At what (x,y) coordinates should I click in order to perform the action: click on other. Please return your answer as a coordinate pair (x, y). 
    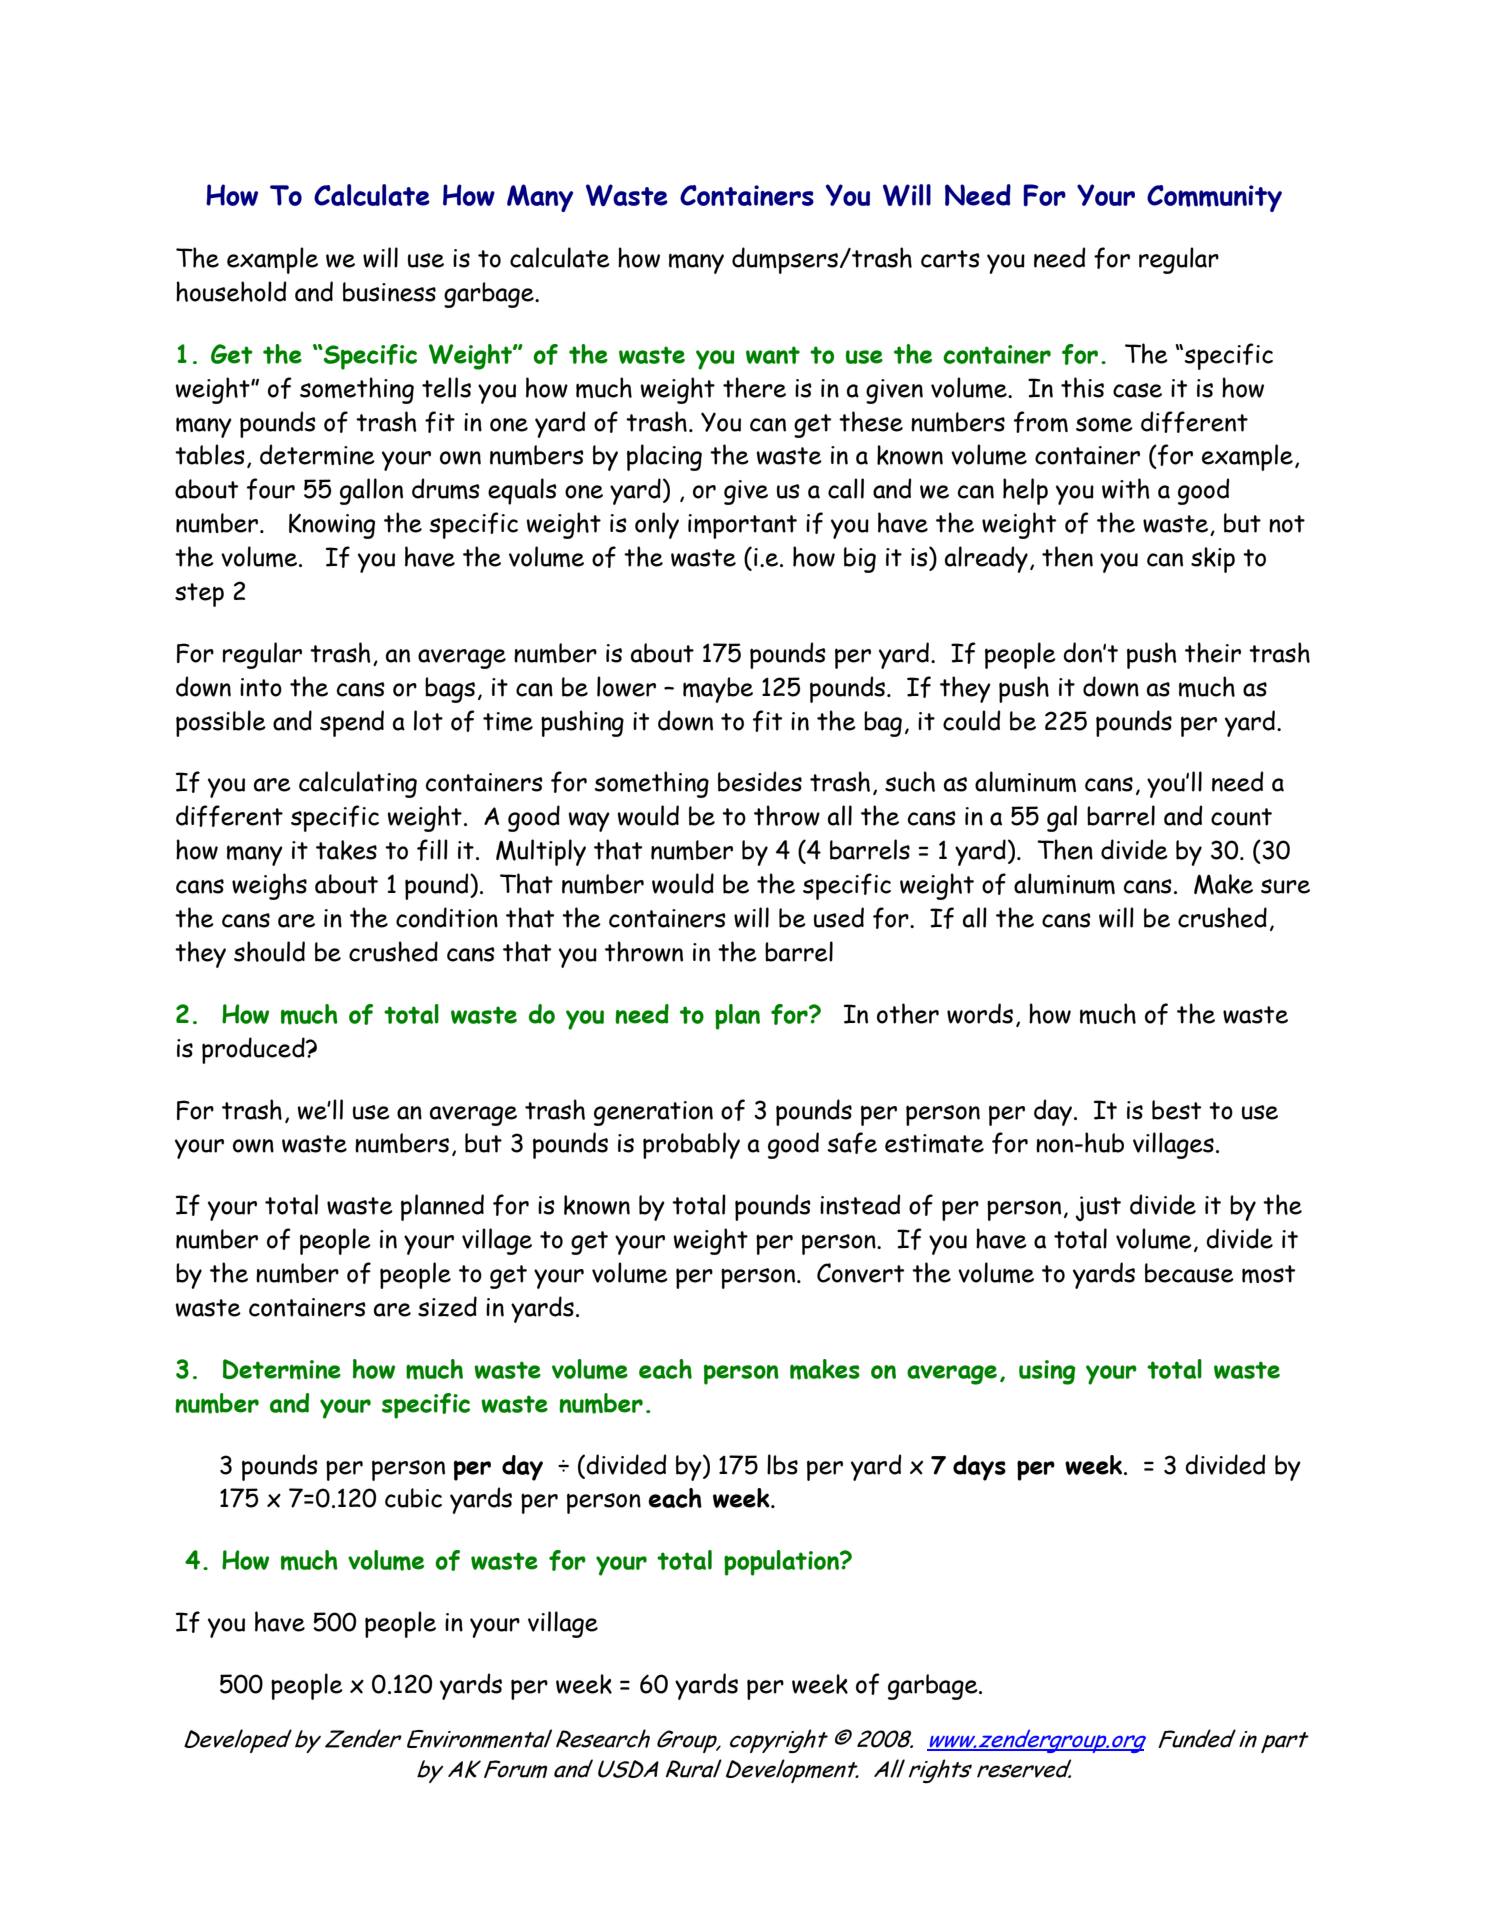
    Looking at the image, I should click on (908, 1013).
